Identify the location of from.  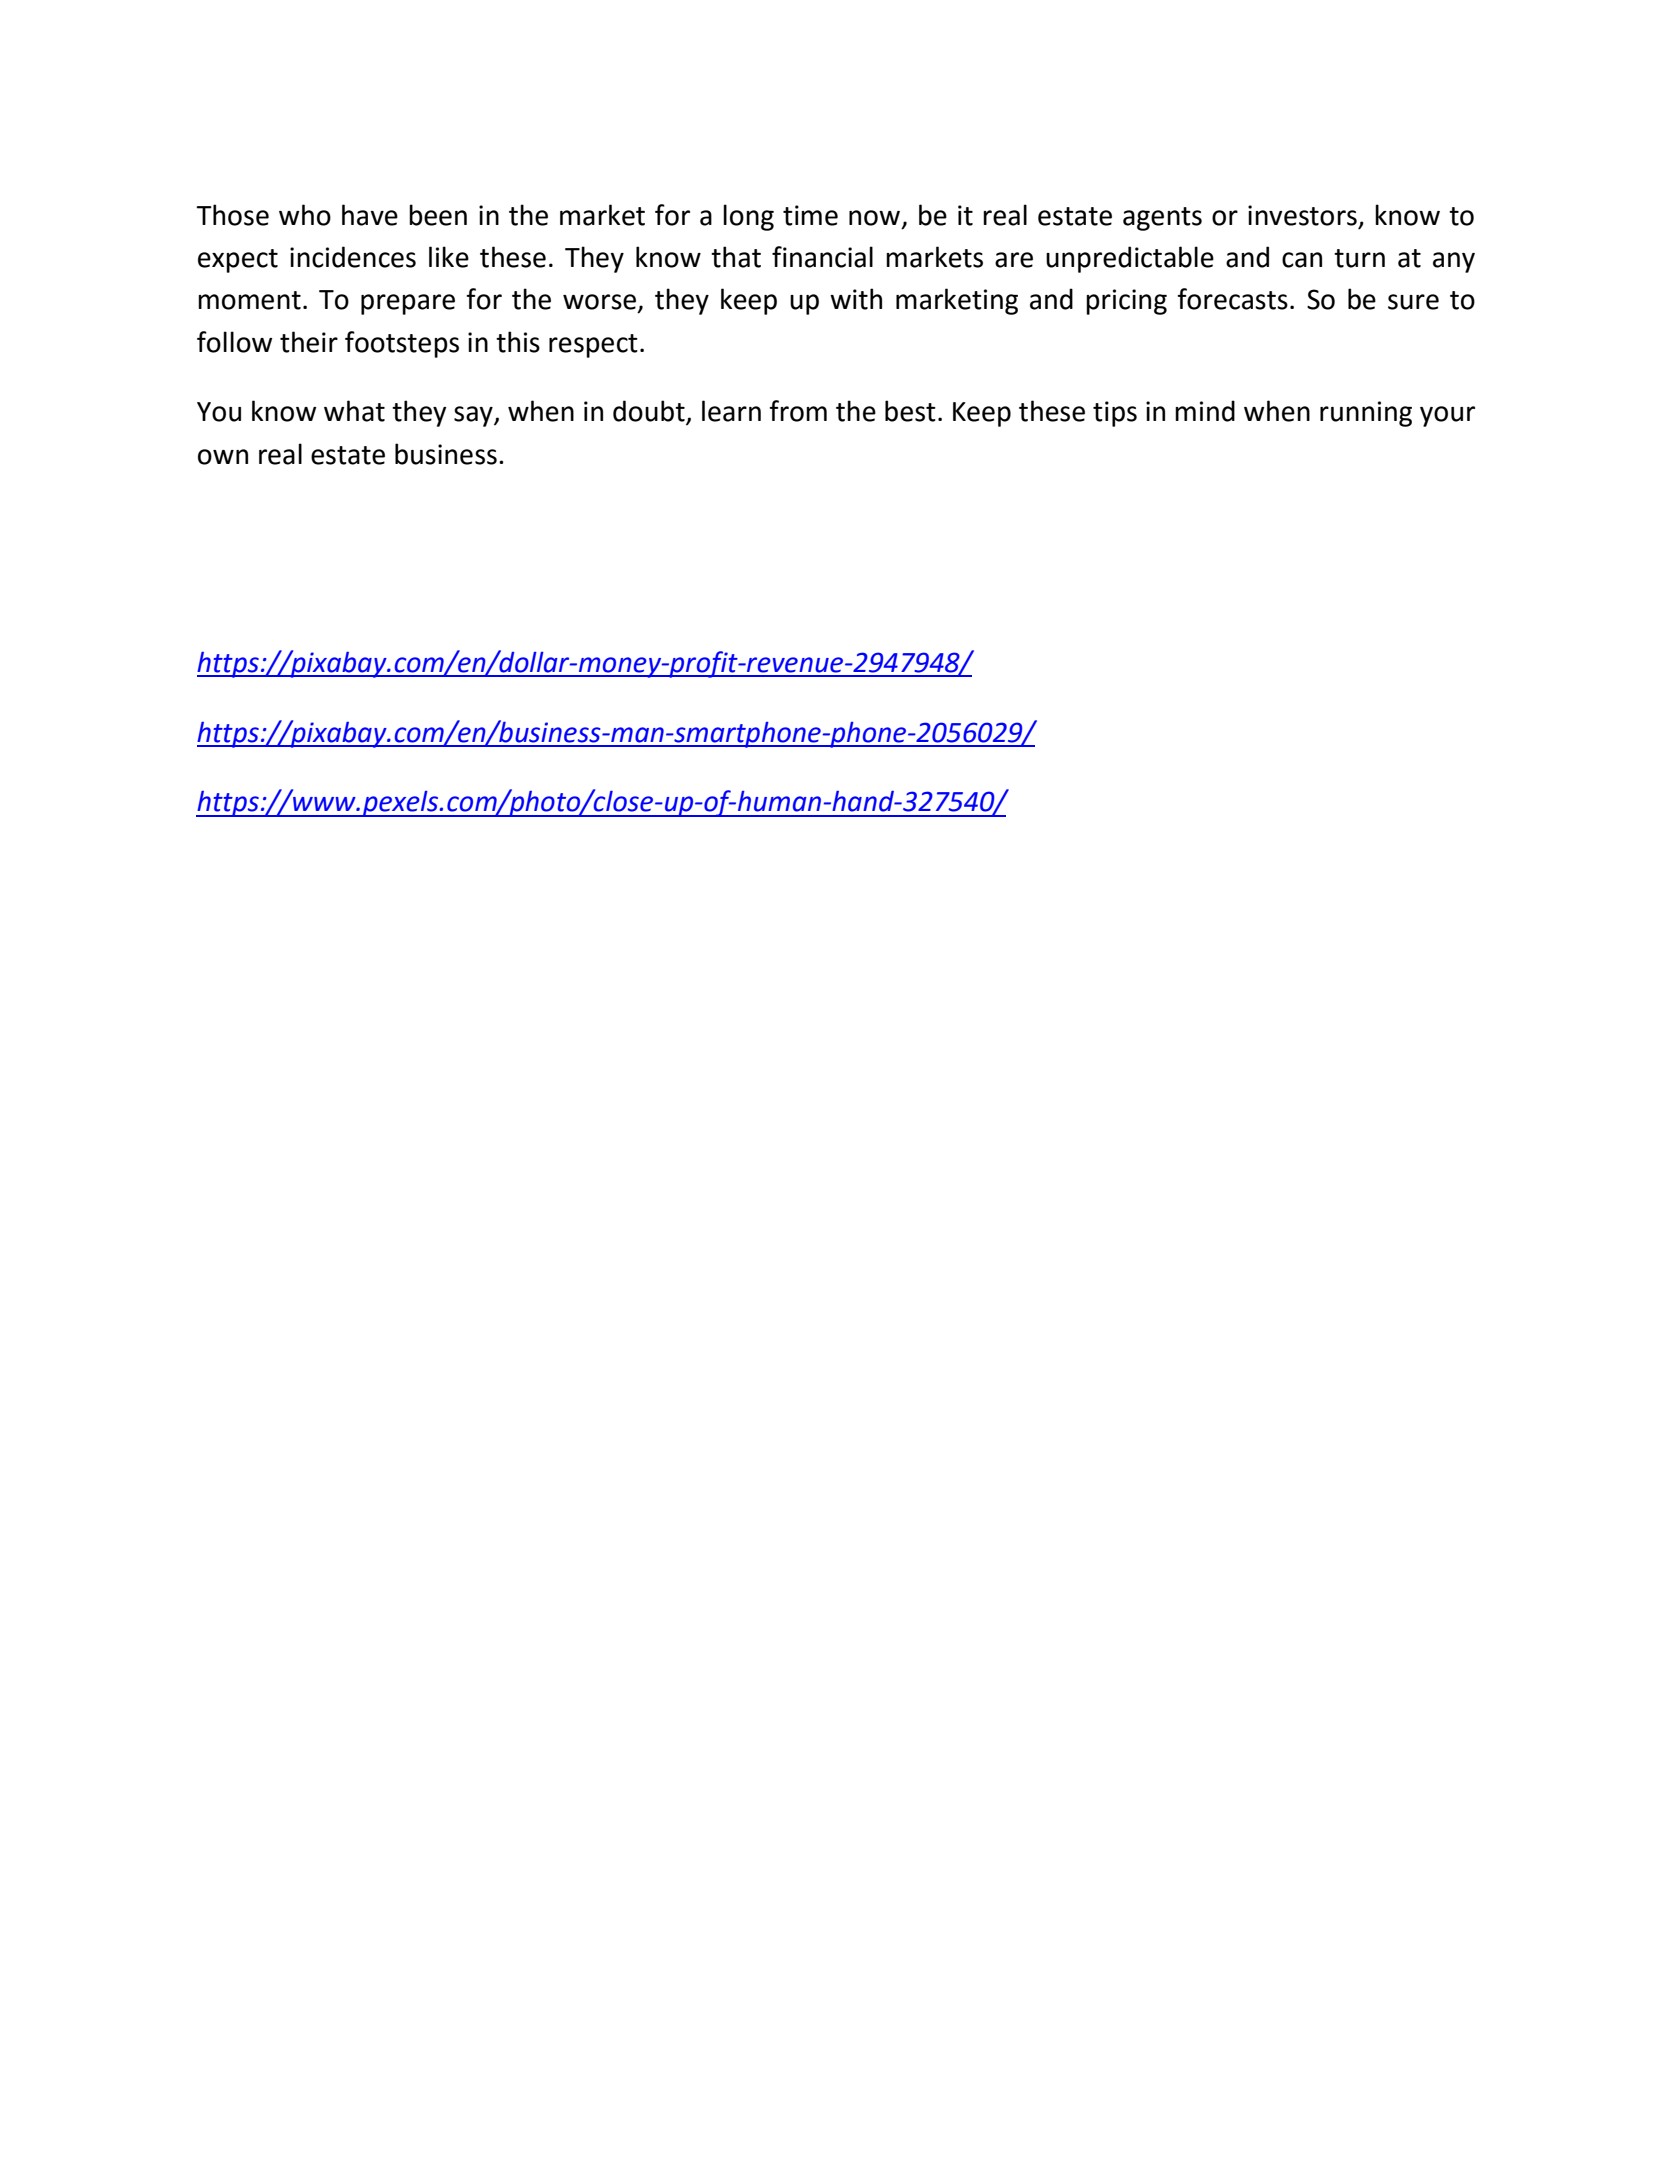
(798, 411).
